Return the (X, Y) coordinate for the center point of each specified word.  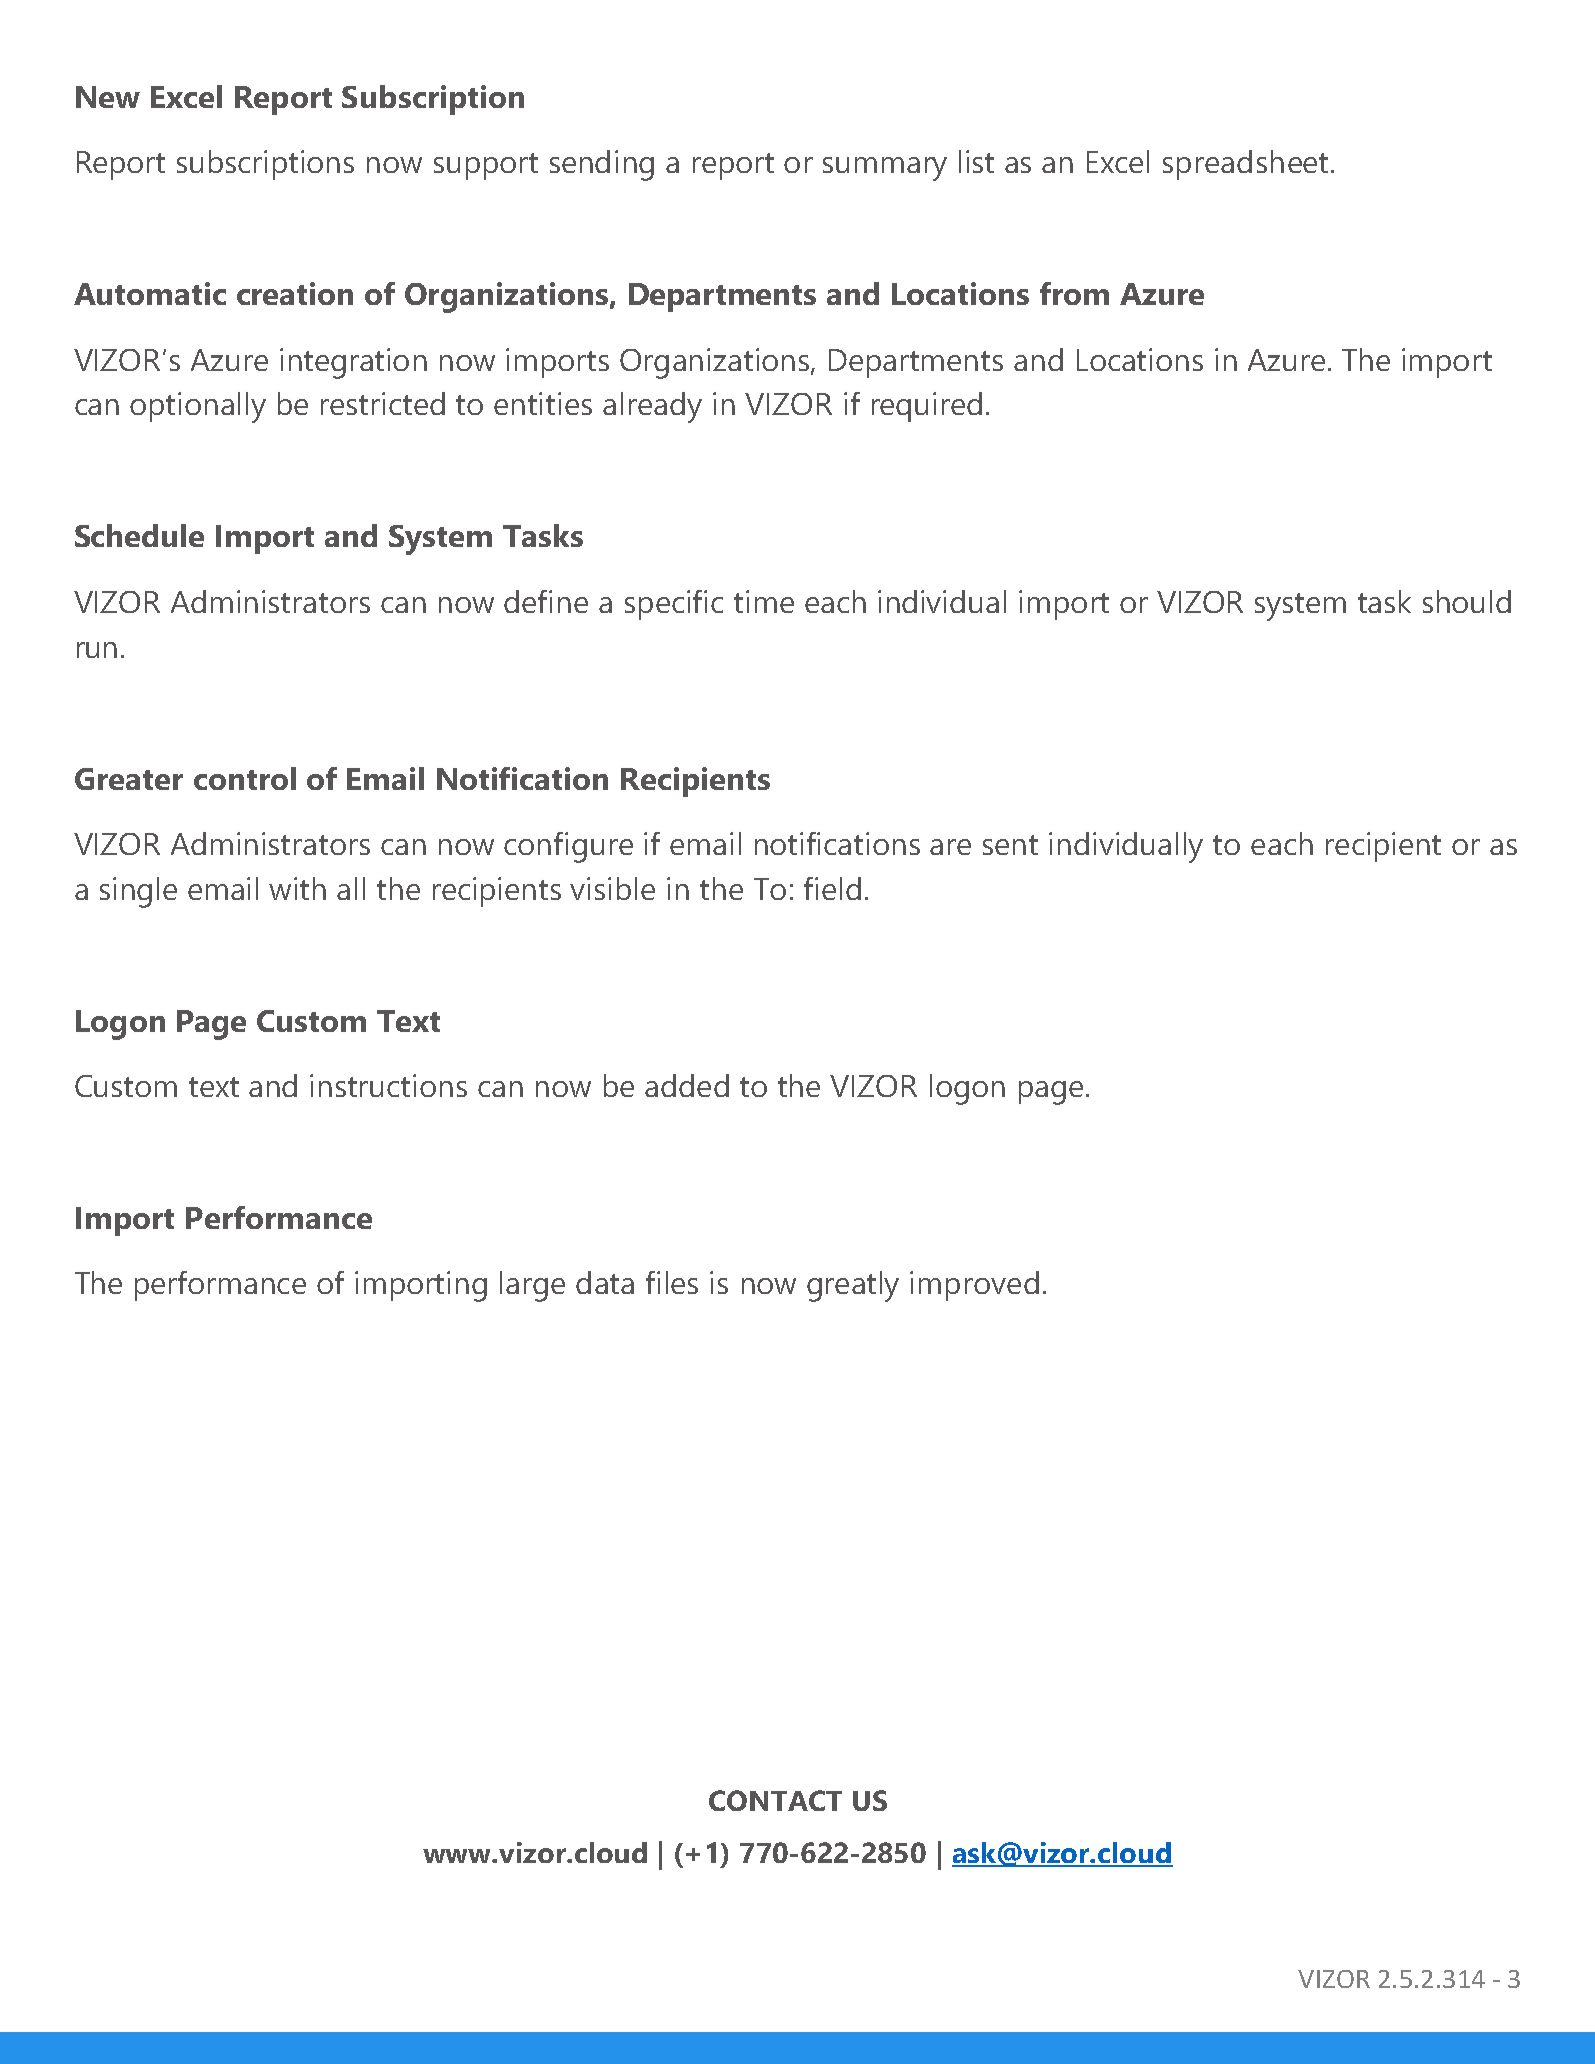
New (108, 97)
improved (974, 1286)
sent (1010, 845)
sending (602, 165)
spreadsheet (1245, 165)
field (832, 888)
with (297, 888)
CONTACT (775, 1800)
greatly (853, 1286)
